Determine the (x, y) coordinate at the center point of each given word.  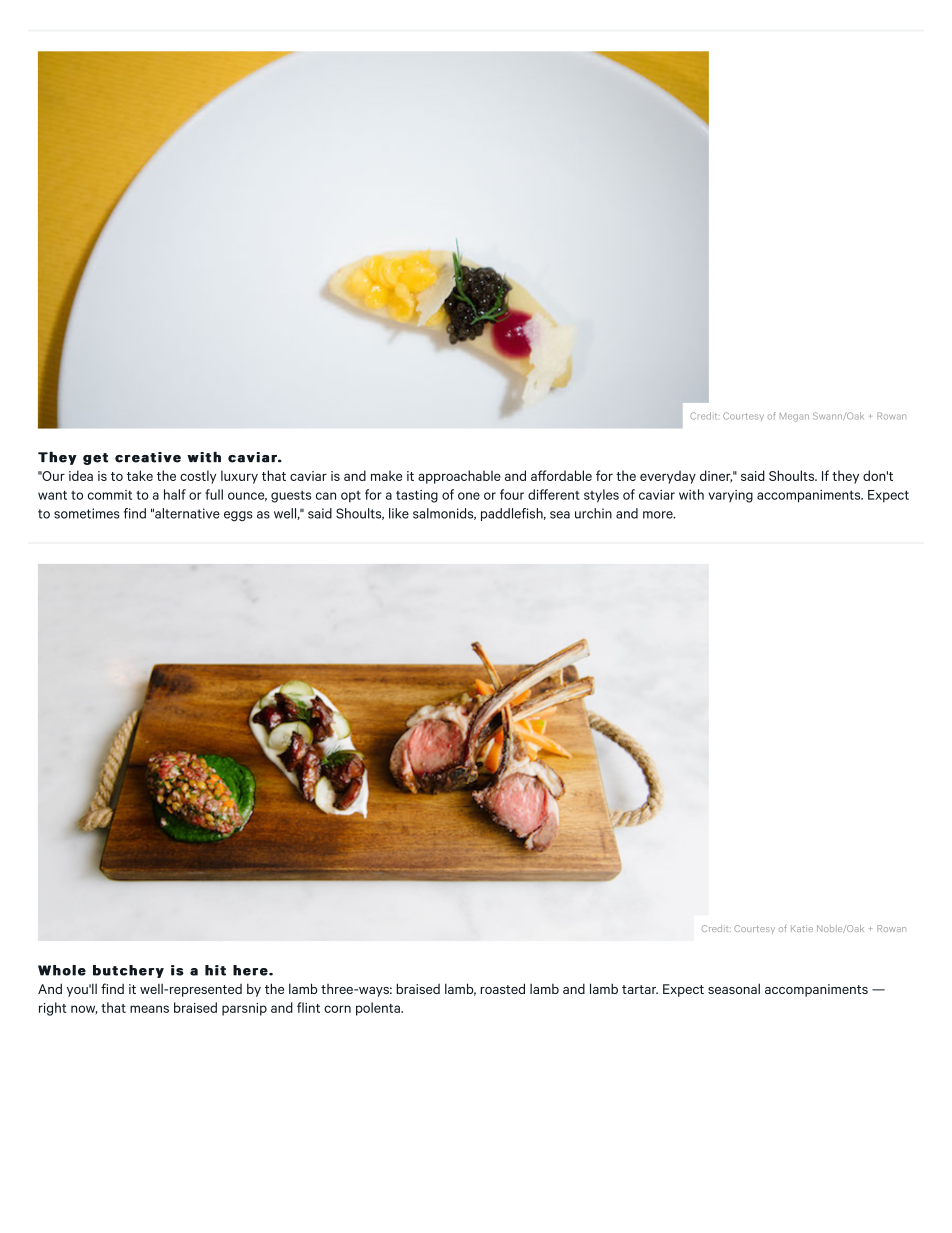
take (140, 475)
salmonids (444, 514)
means (149, 1009)
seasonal (734, 988)
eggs (238, 516)
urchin (593, 513)
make (386, 475)
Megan (794, 417)
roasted (502, 988)
